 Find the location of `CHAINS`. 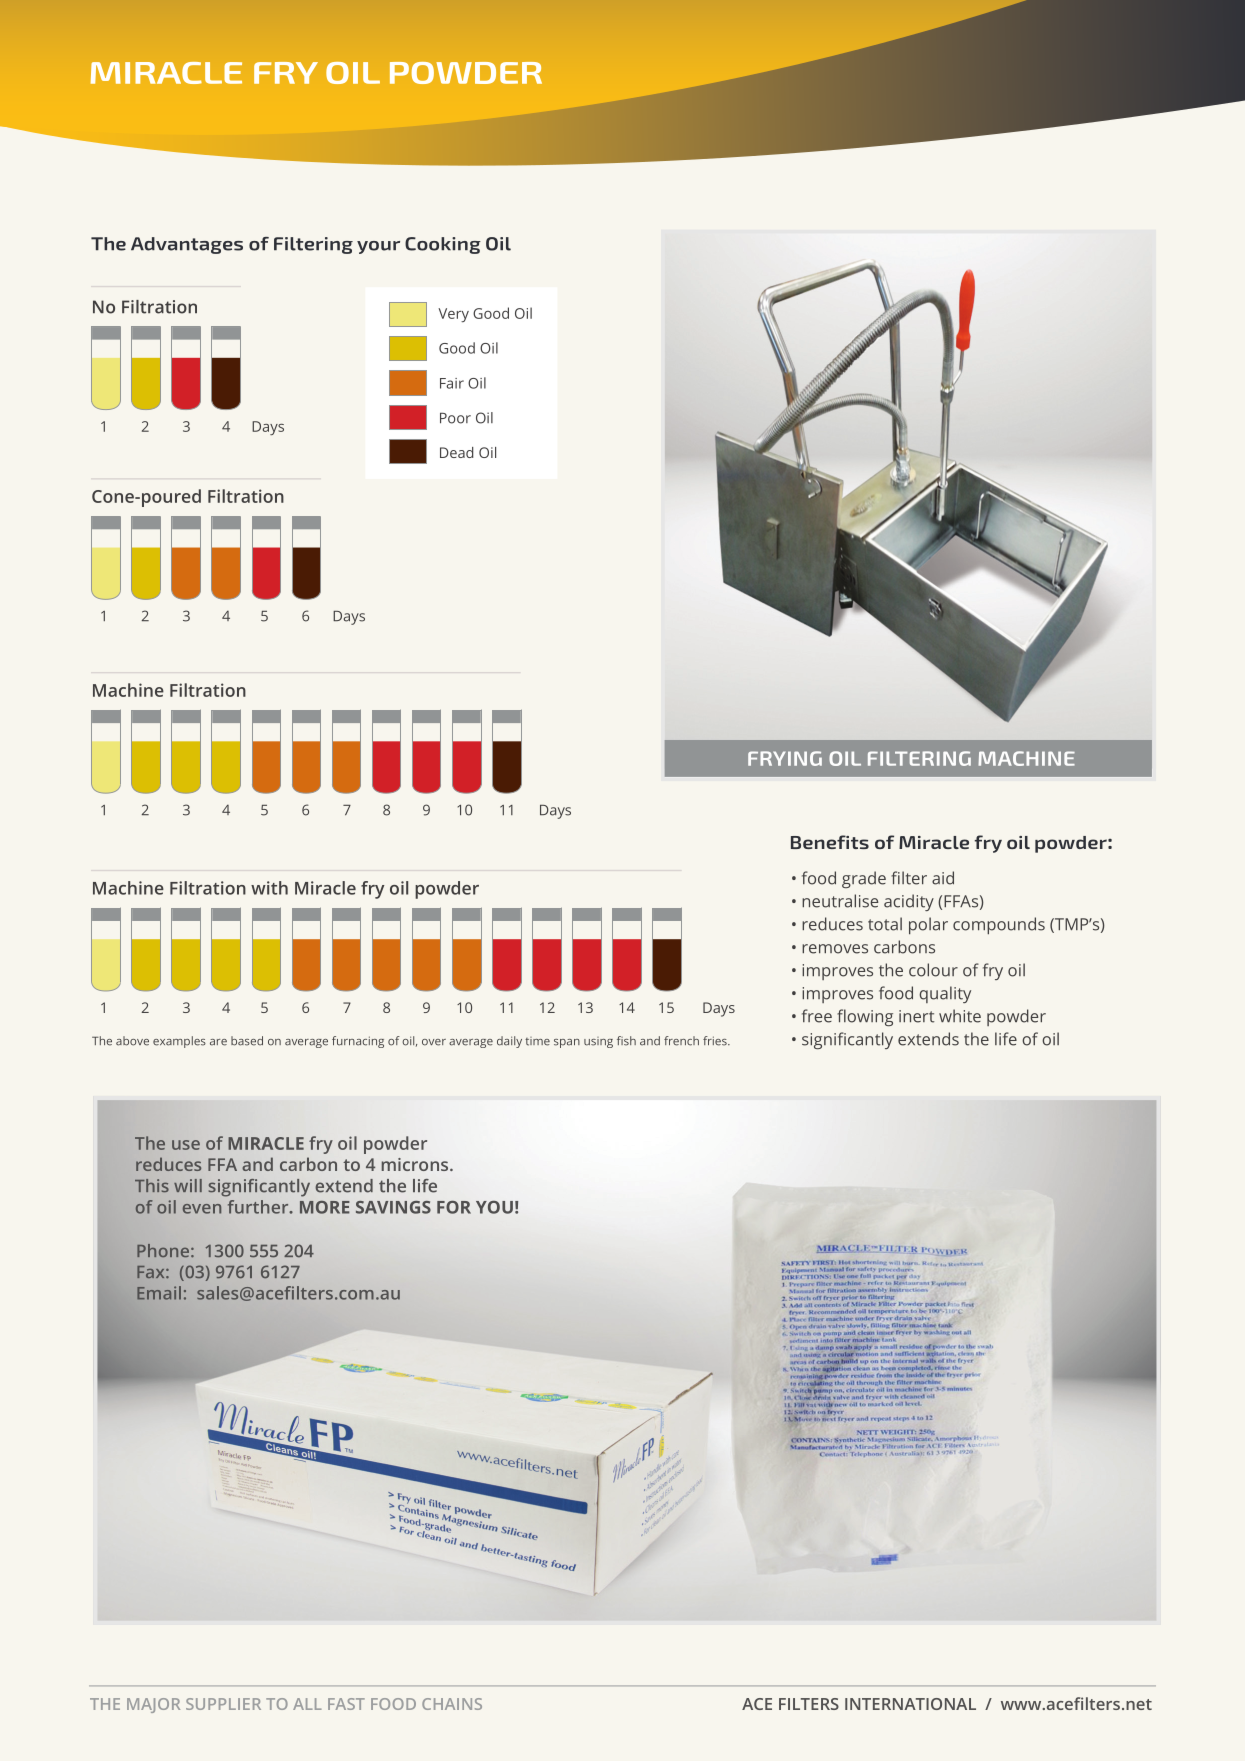

CHAINS is located at coordinates (452, 1704).
